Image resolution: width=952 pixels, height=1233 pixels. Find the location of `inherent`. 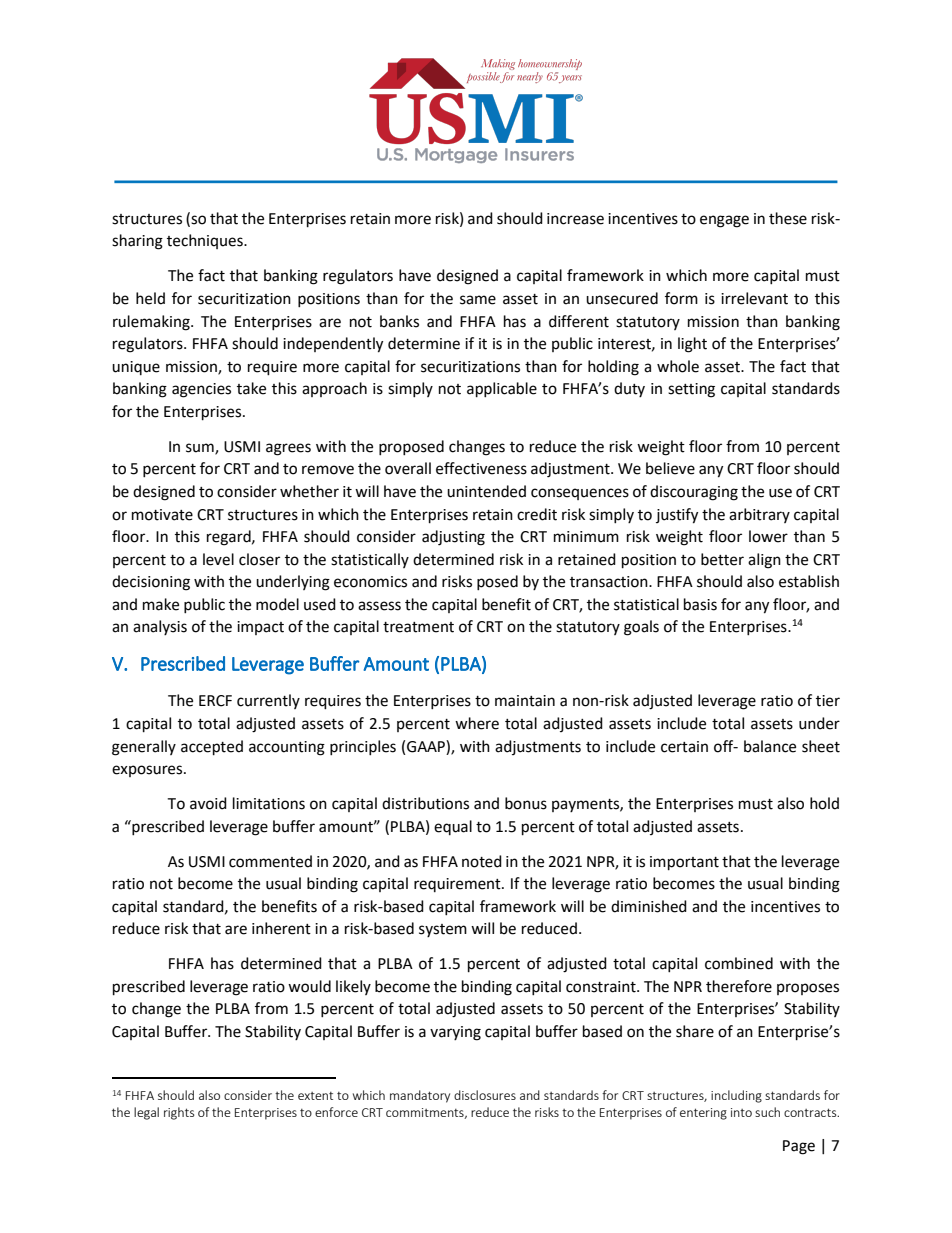

inherent is located at coordinates (281, 928).
